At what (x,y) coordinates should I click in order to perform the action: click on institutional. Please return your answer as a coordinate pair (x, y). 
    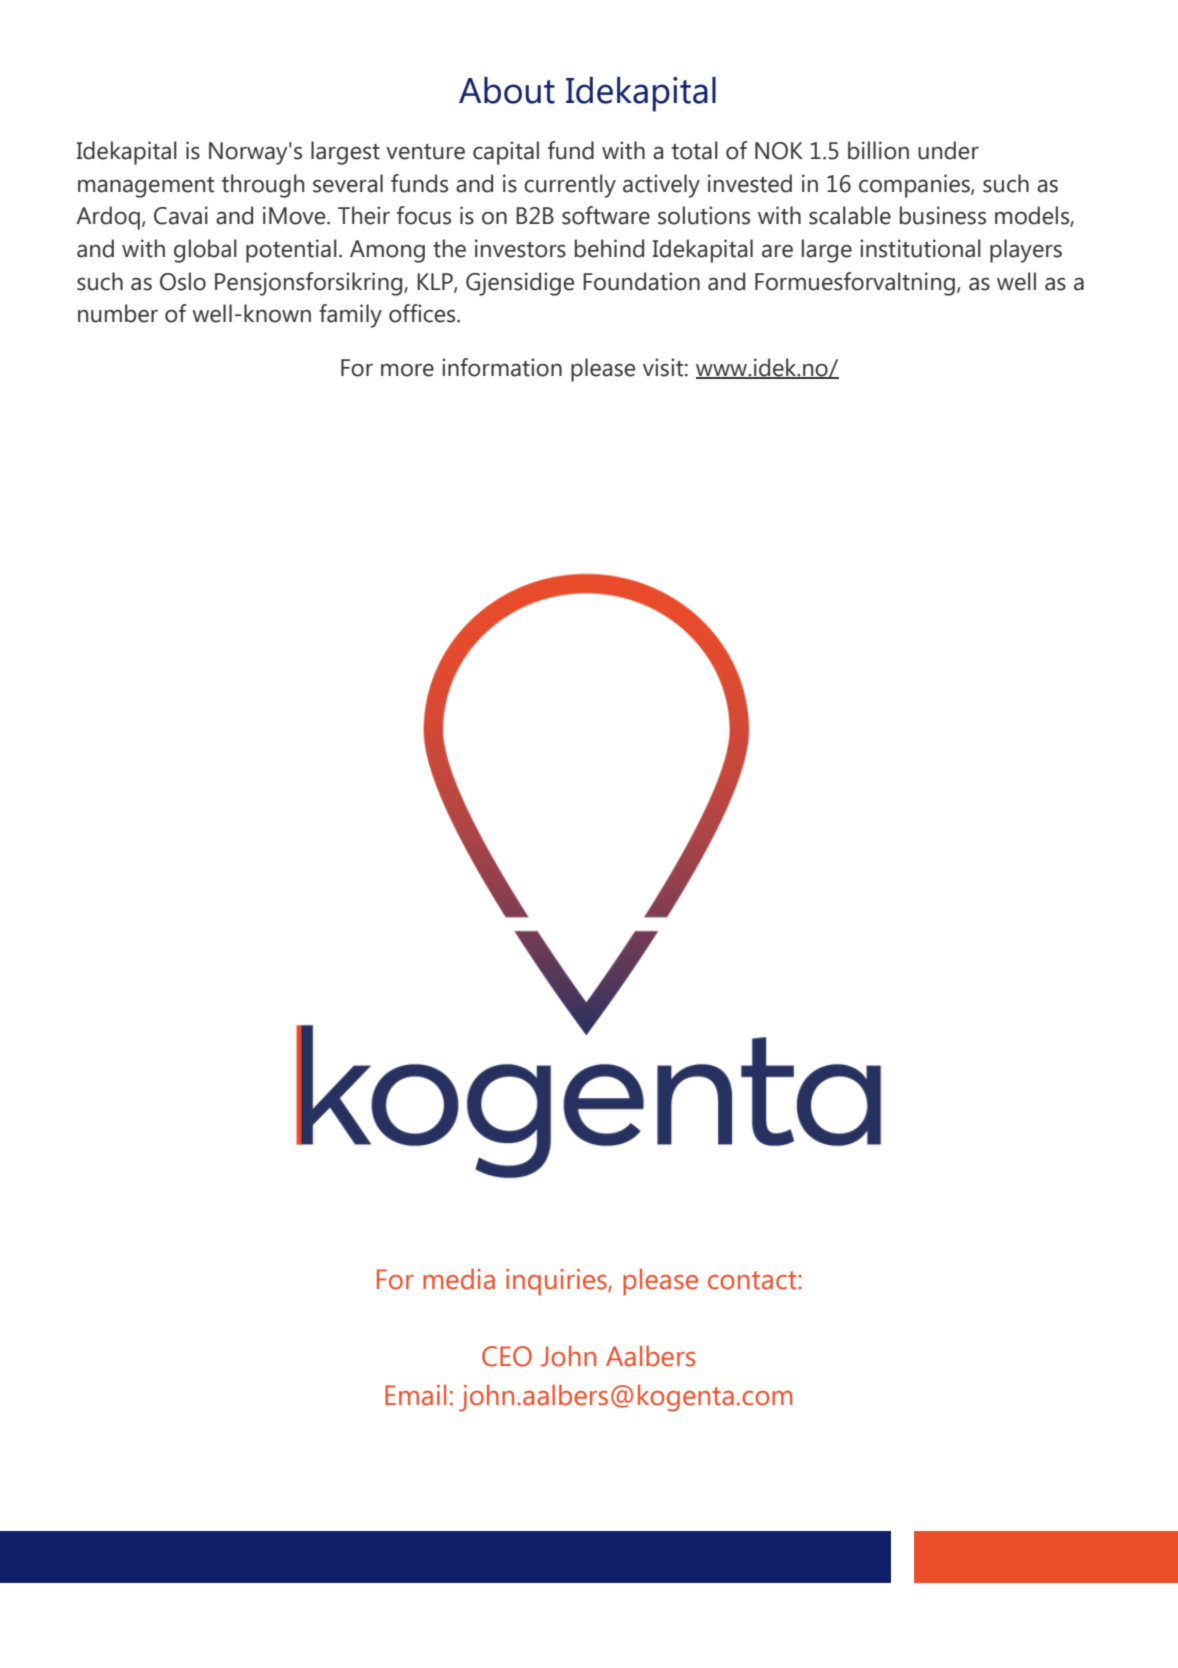
    Looking at the image, I should click on (920, 248).
